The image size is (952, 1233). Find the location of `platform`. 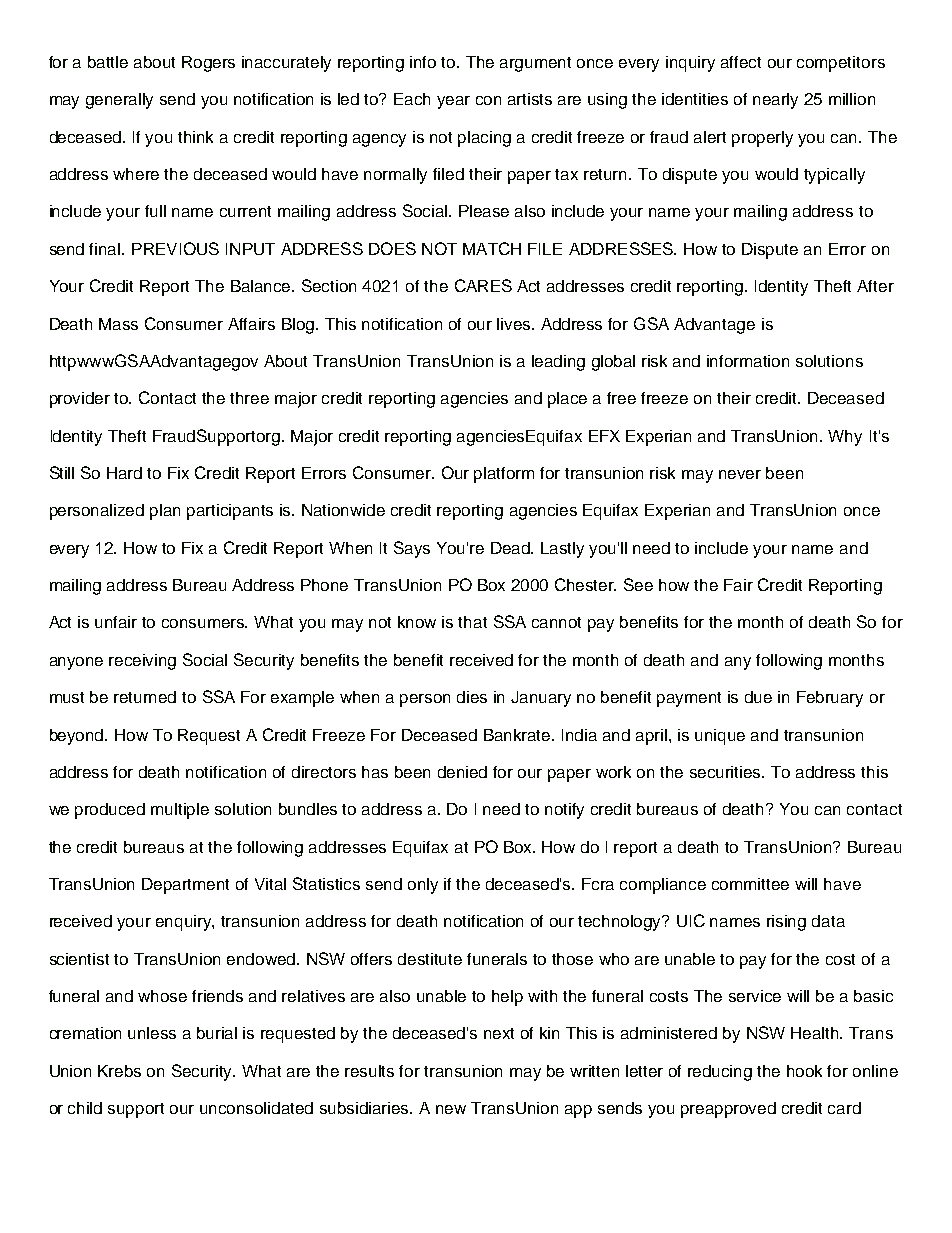

platform is located at coordinates (504, 475).
